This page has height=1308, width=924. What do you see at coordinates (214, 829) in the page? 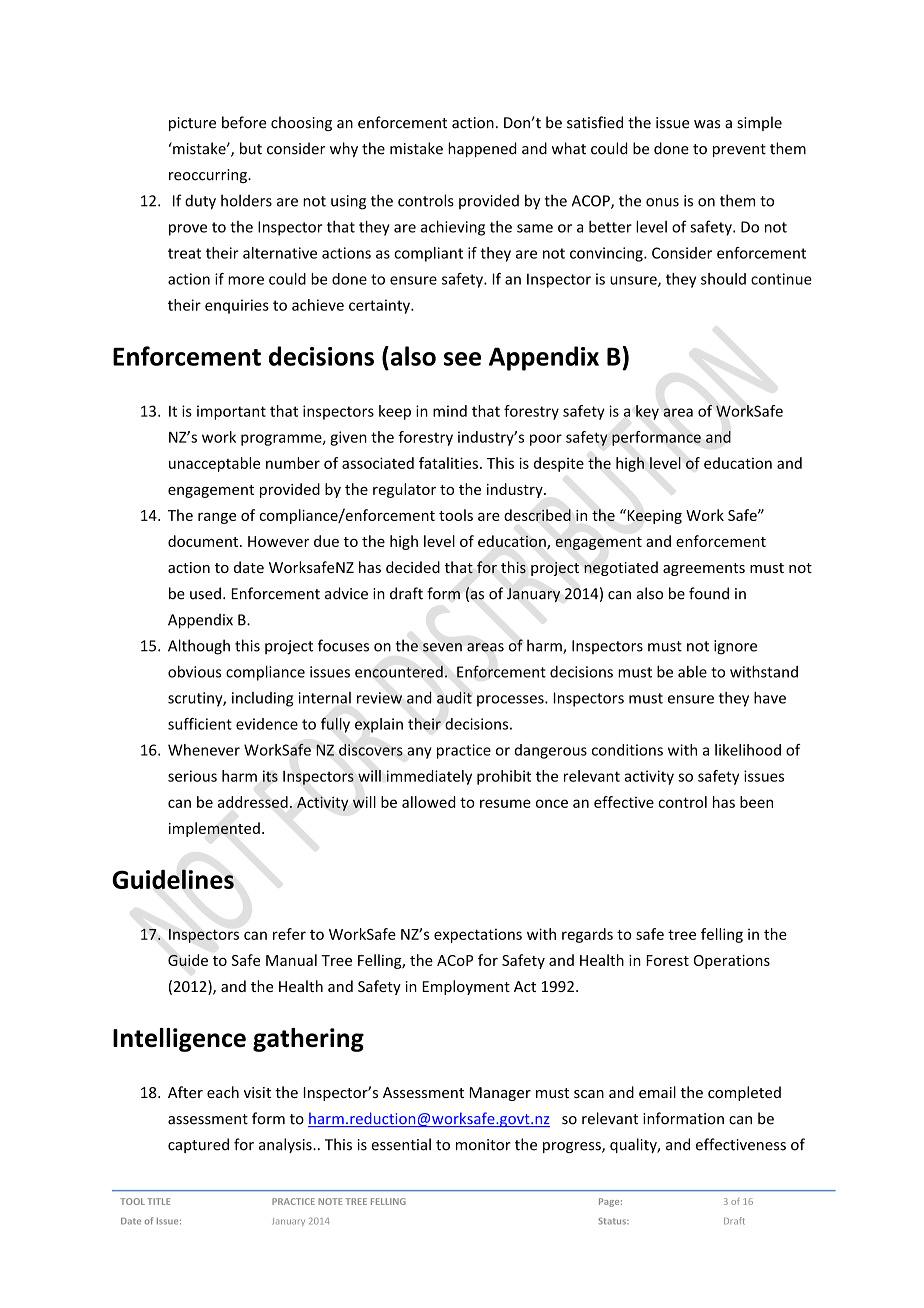
I see `implemented` at bounding box center [214, 829].
